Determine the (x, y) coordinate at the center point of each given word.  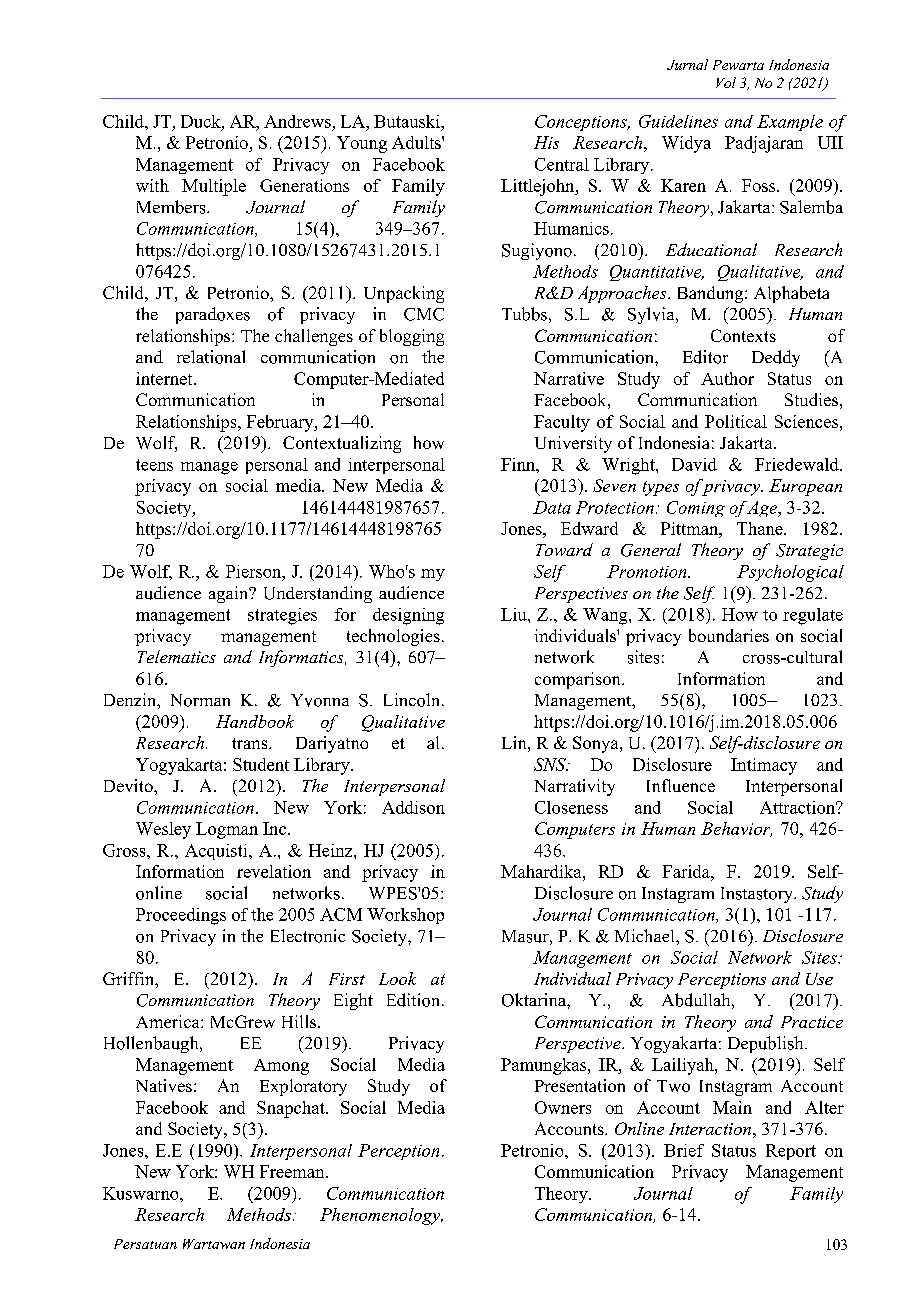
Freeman (293, 1171)
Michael (646, 935)
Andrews (297, 121)
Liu (515, 614)
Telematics (177, 656)
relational (211, 357)
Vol (726, 82)
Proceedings (181, 916)
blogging (412, 337)
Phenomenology (381, 1216)
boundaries (729, 635)
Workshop (405, 916)
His (546, 142)
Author (727, 378)
